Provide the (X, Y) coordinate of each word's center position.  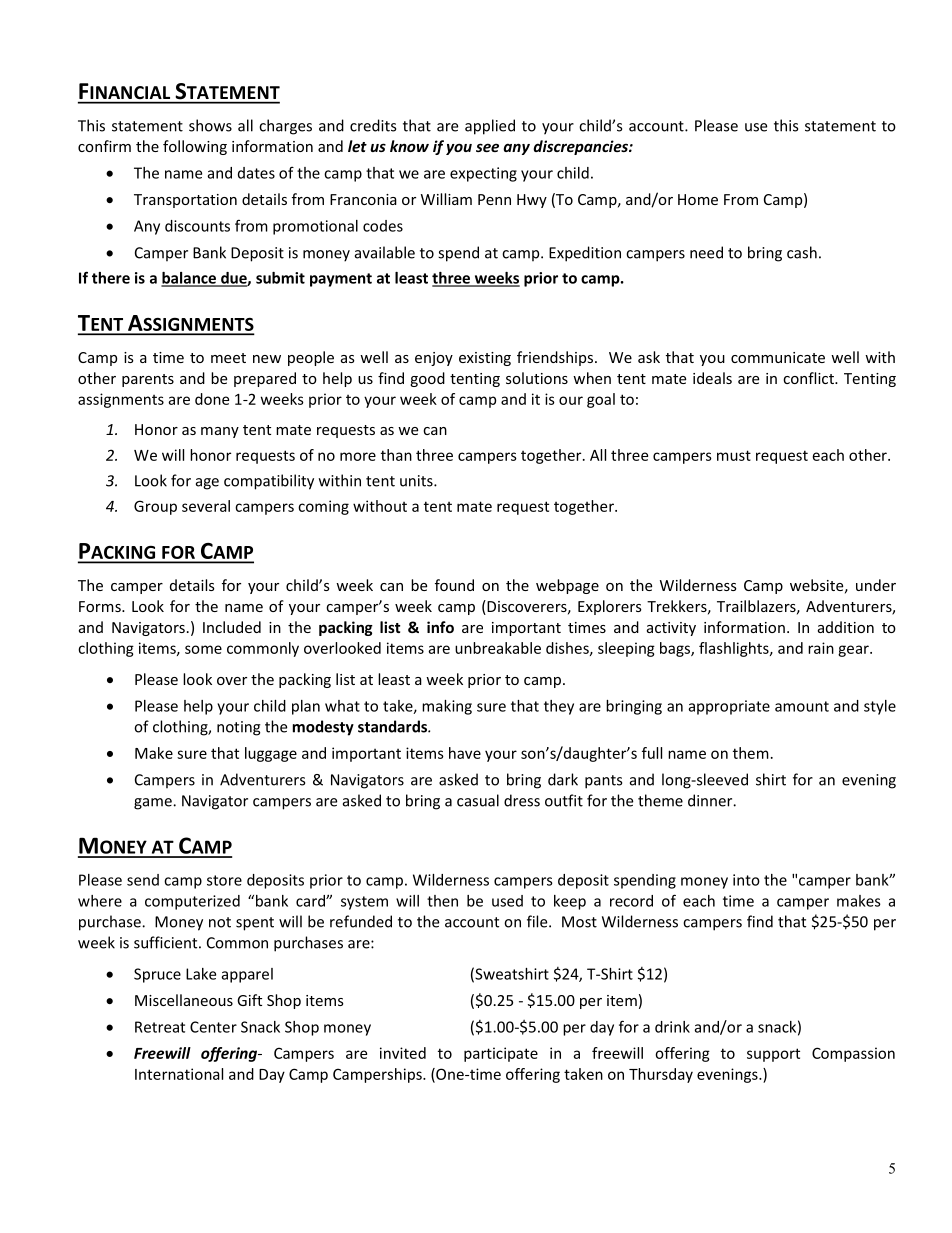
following (195, 147)
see (487, 147)
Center (213, 1027)
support (773, 1055)
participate (501, 1054)
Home (698, 199)
